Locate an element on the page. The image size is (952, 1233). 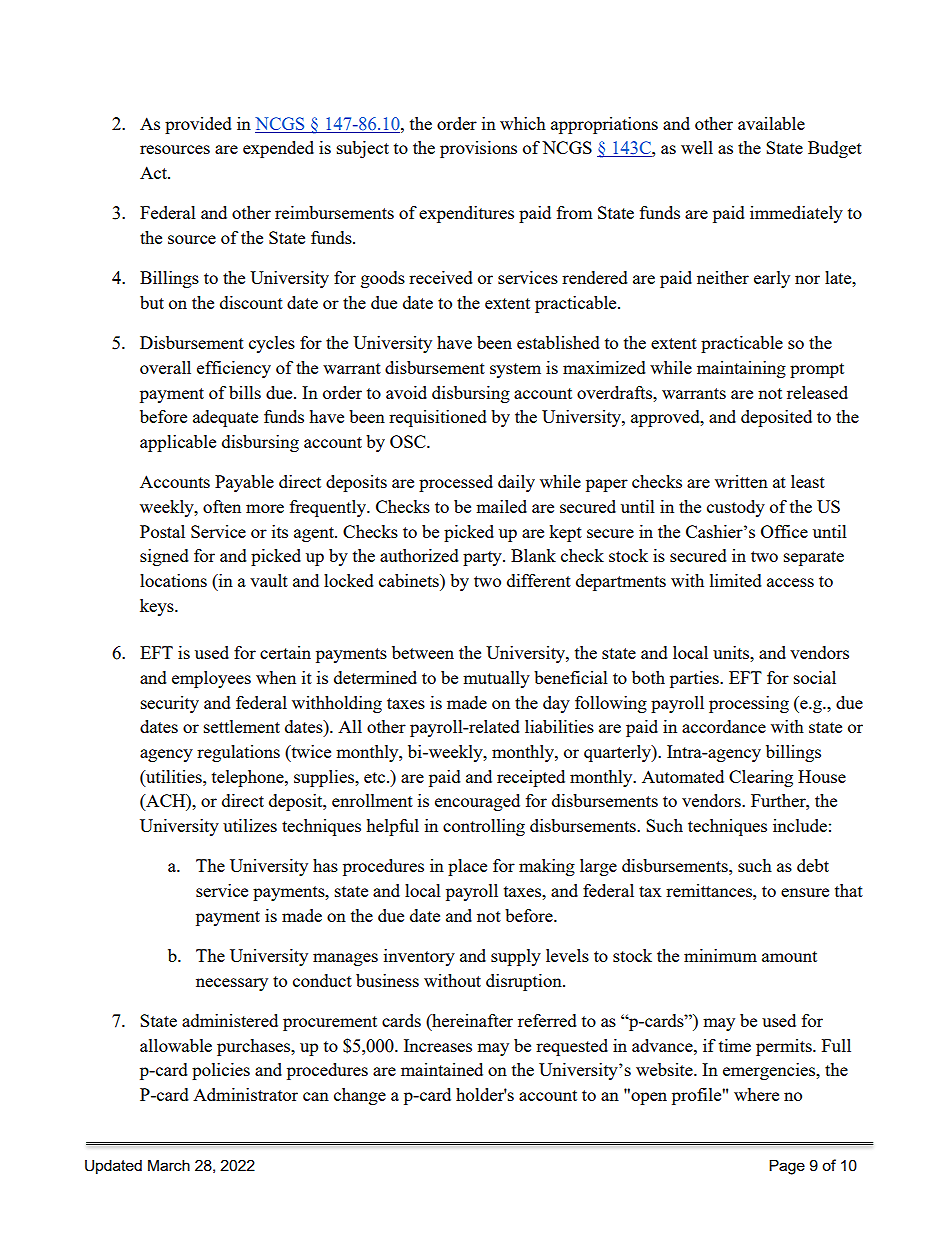
social is located at coordinates (815, 677).
